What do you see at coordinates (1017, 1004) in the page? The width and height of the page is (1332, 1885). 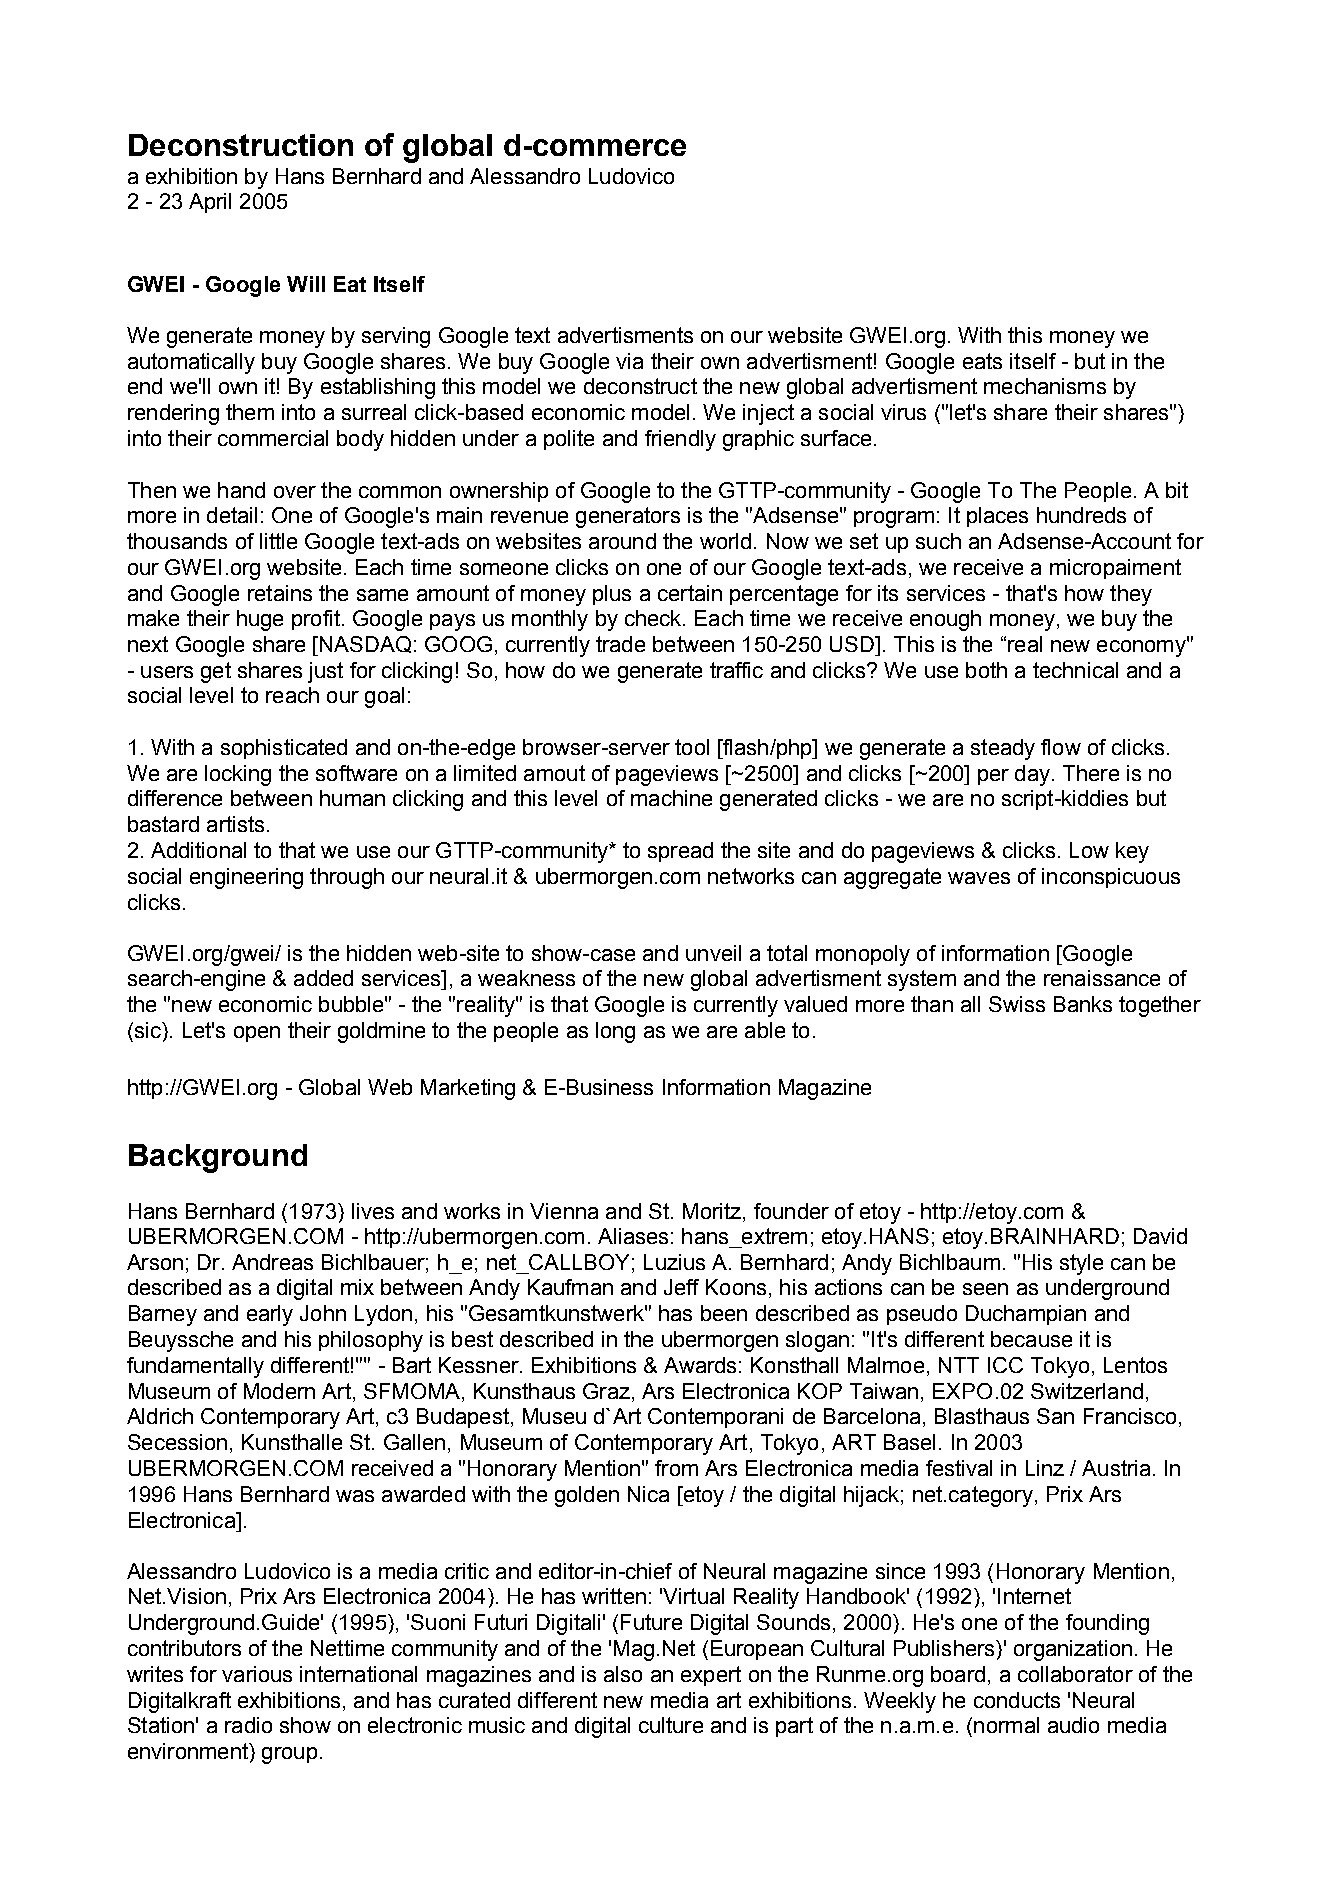 I see `Swiss` at bounding box center [1017, 1004].
